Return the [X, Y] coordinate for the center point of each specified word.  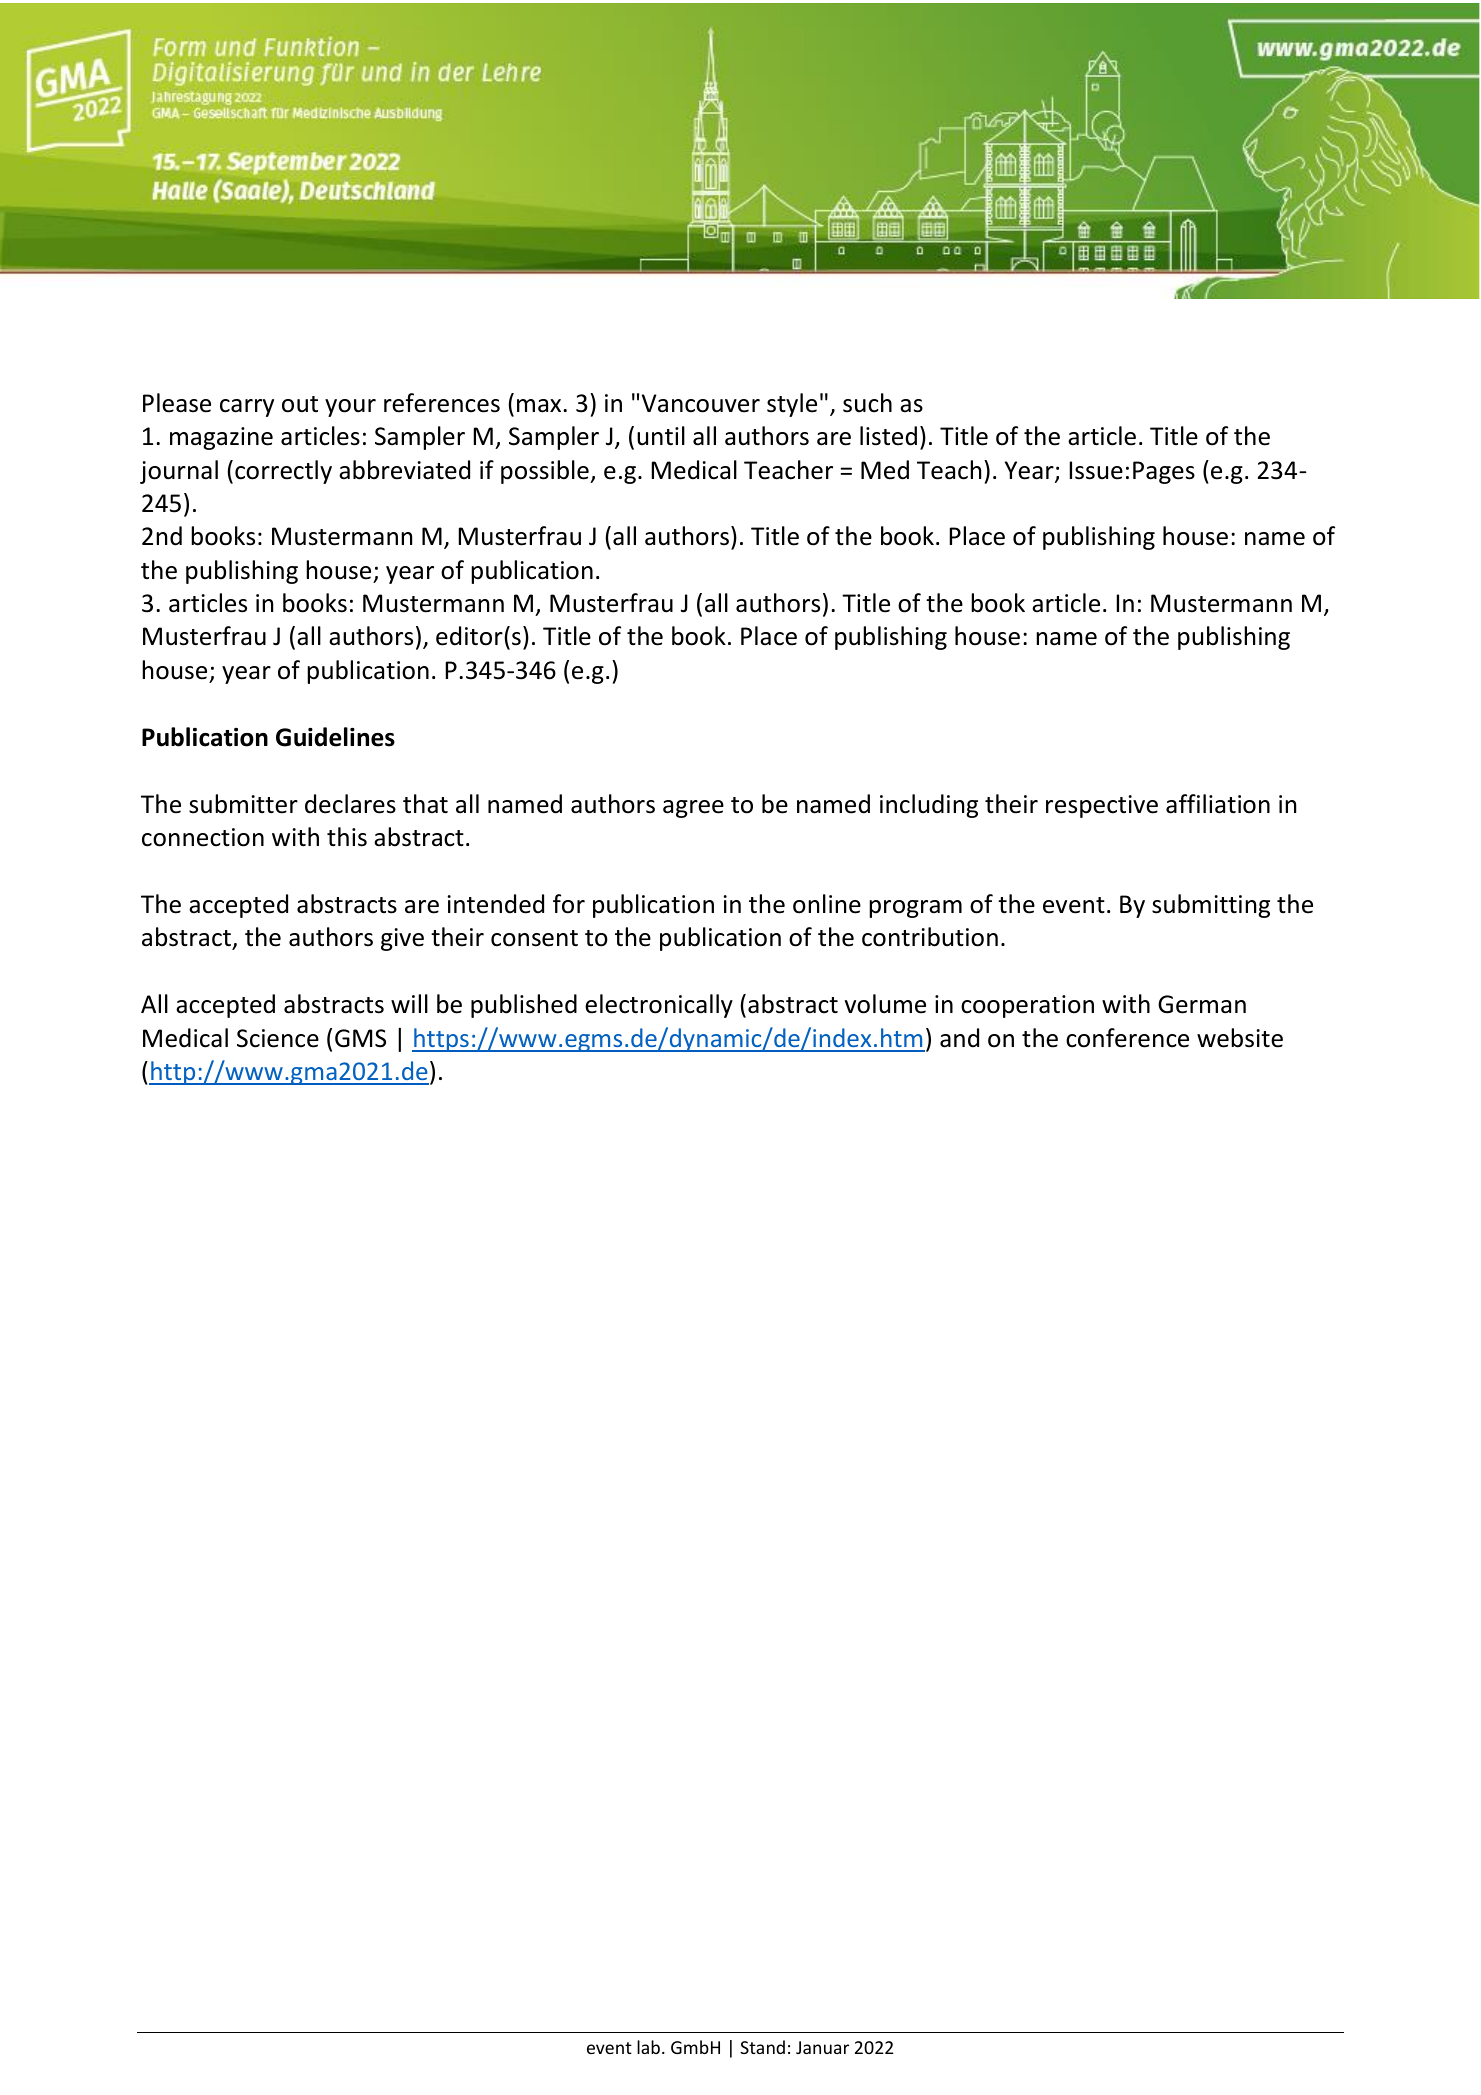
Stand [762, 2047]
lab [648, 2047]
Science [278, 1038]
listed [888, 436]
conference [1127, 1038]
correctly [283, 472]
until [661, 436]
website [1240, 1038]
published [524, 1006]
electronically [659, 1006]
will [409, 1003]
